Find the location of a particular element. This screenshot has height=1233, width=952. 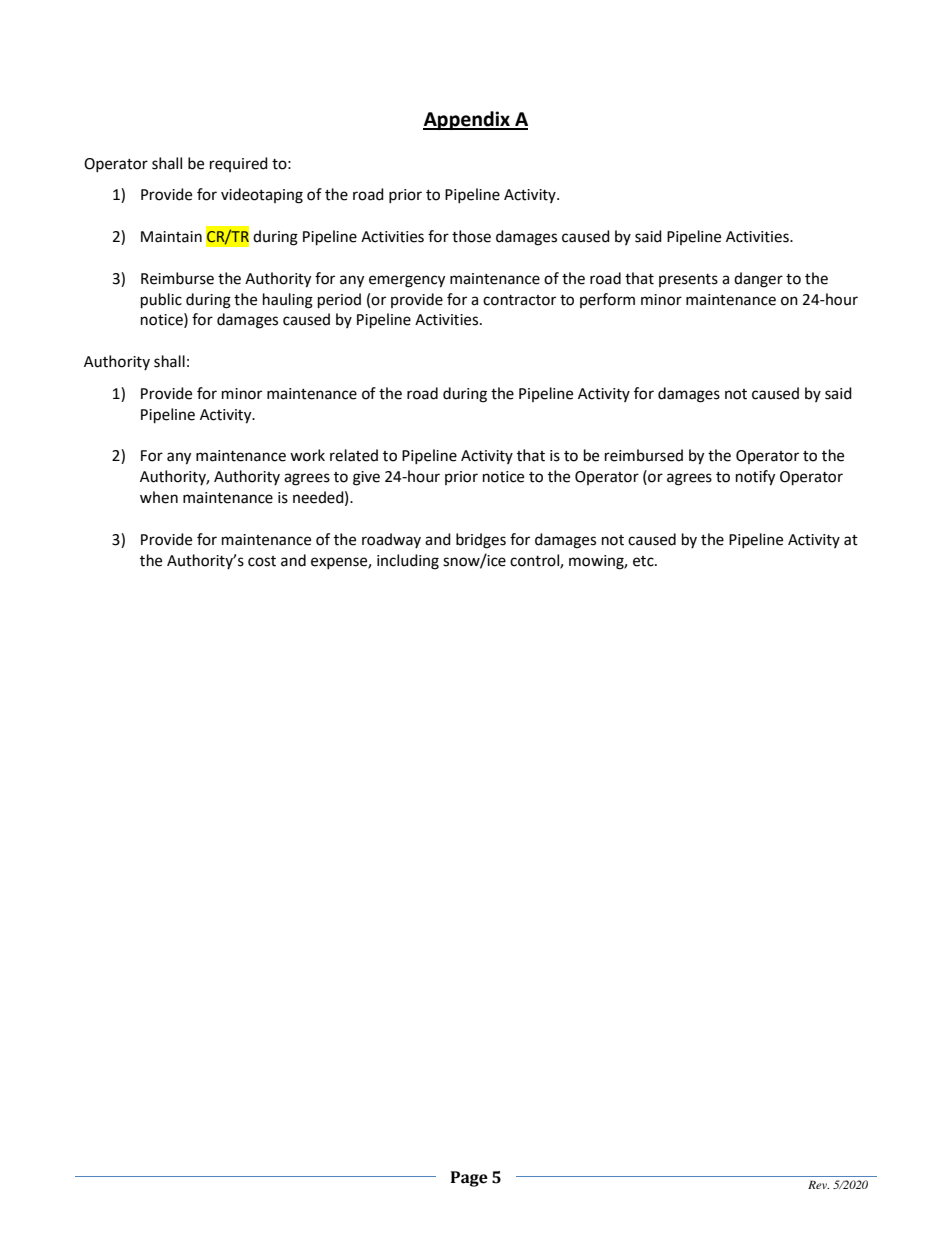

cost is located at coordinates (262, 561).
